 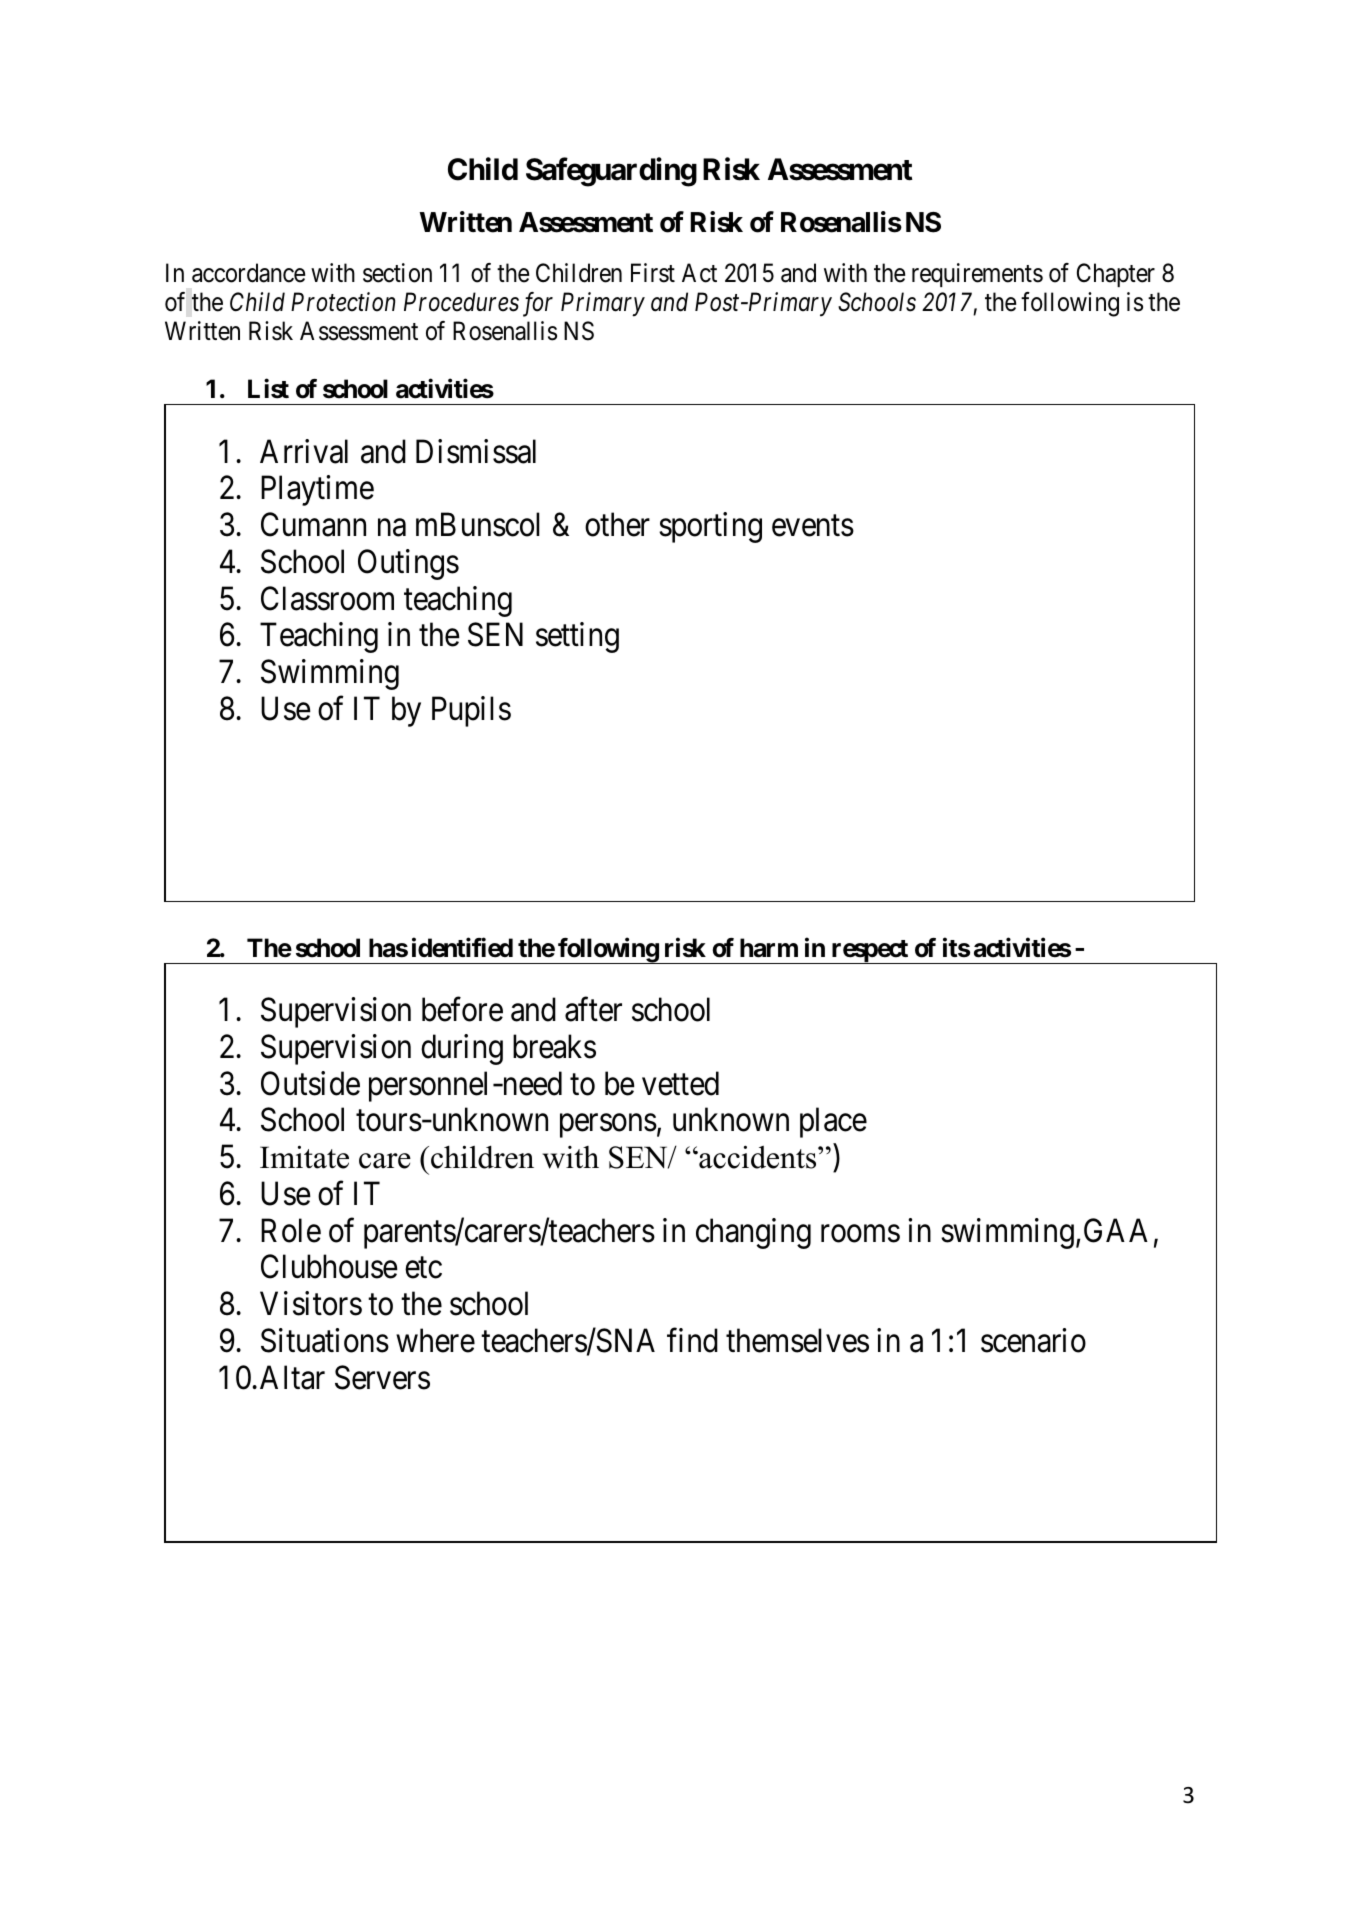 What do you see at coordinates (343, 302) in the image?
I see `Protection` at bounding box center [343, 302].
